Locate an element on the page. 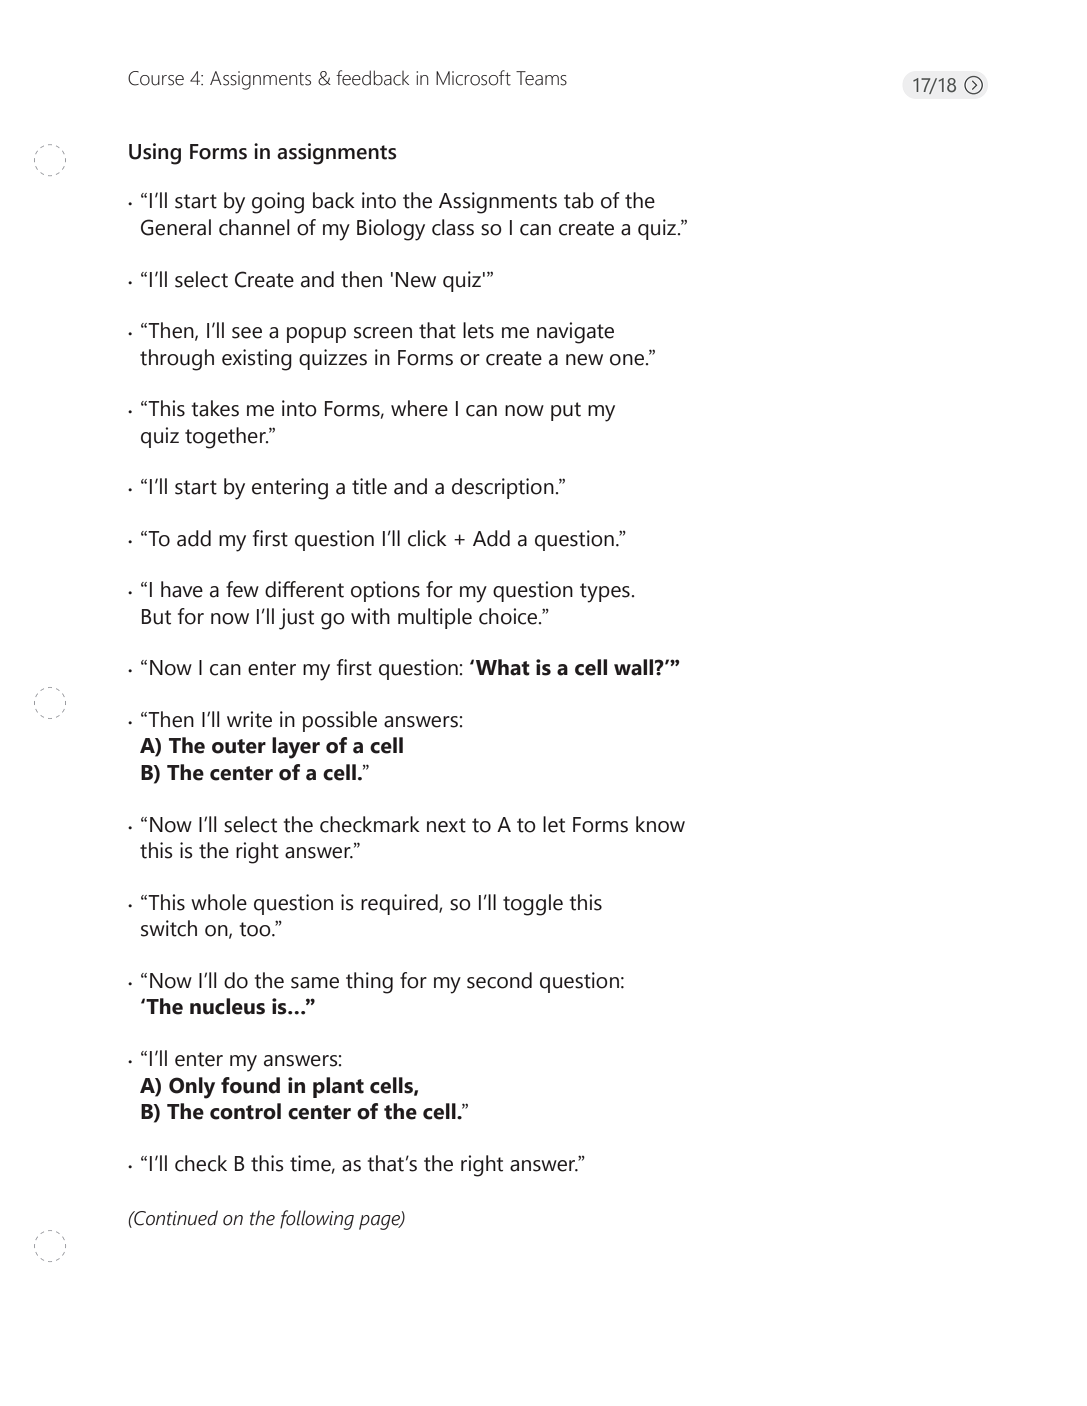 Image resolution: width=1087 pixels, height=1406 pixels. Microsoft is located at coordinates (473, 78).
